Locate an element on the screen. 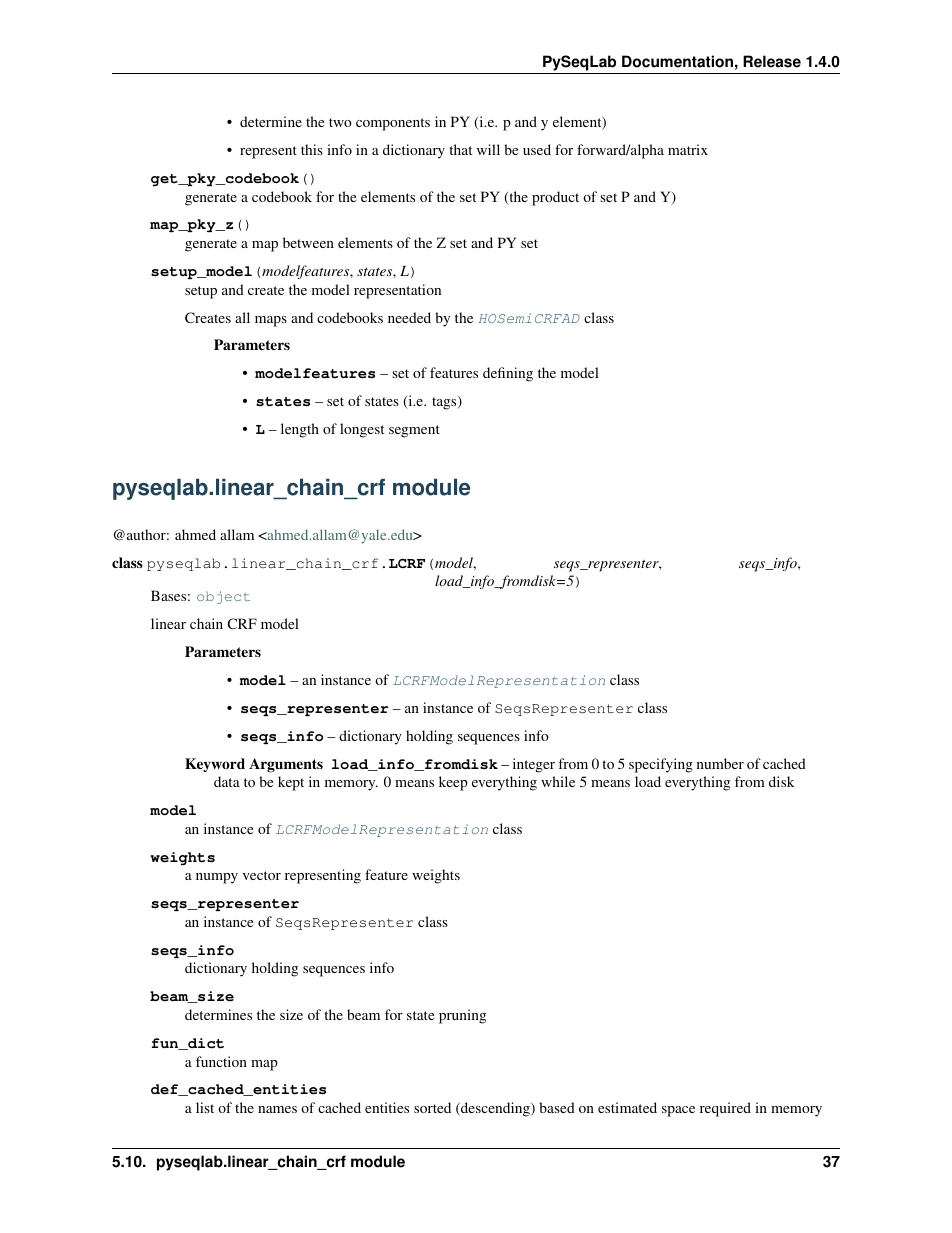  number is located at coordinates (720, 763).
